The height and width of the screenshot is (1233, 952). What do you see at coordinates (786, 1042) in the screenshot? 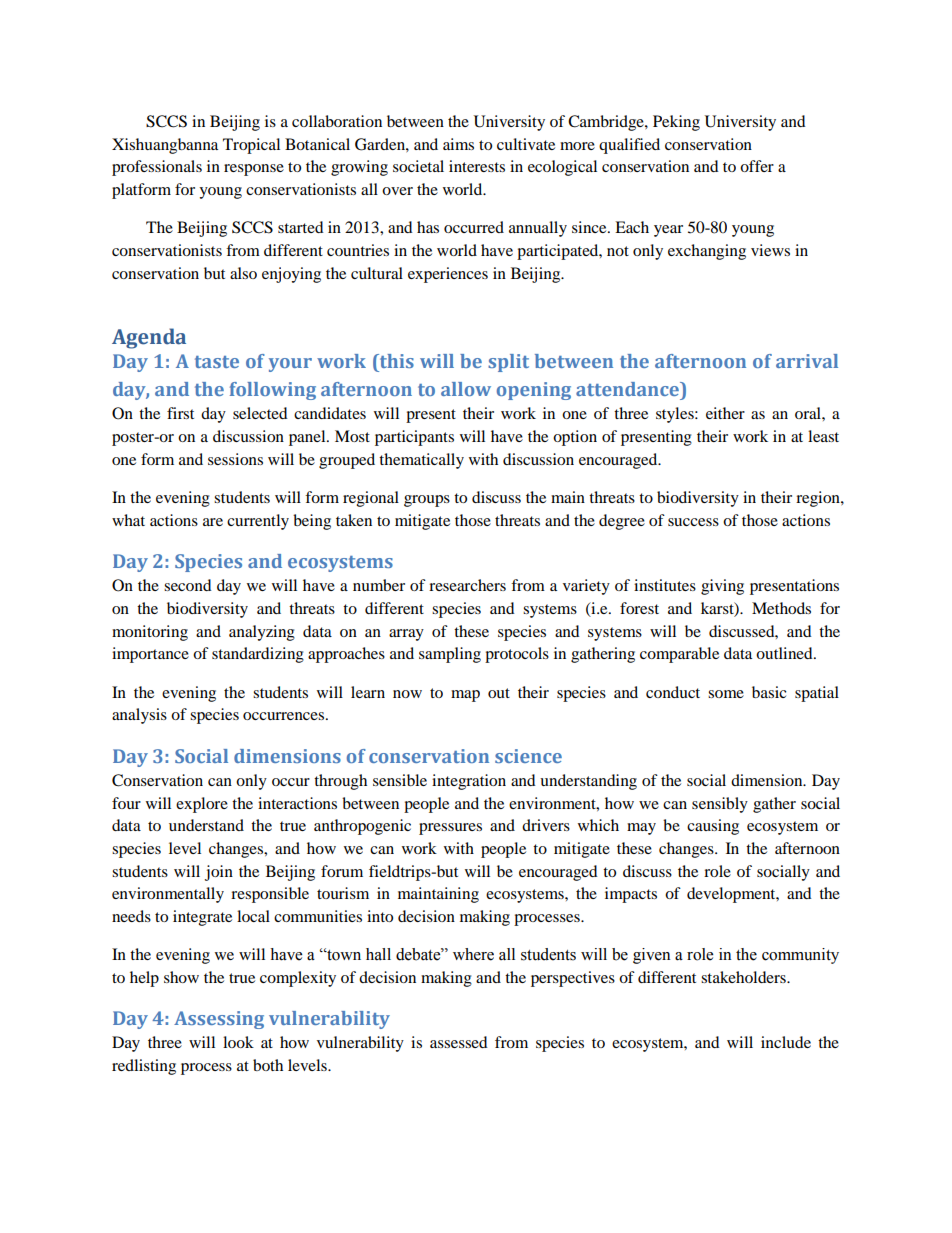
I see `include` at bounding box center [786, 1042].
